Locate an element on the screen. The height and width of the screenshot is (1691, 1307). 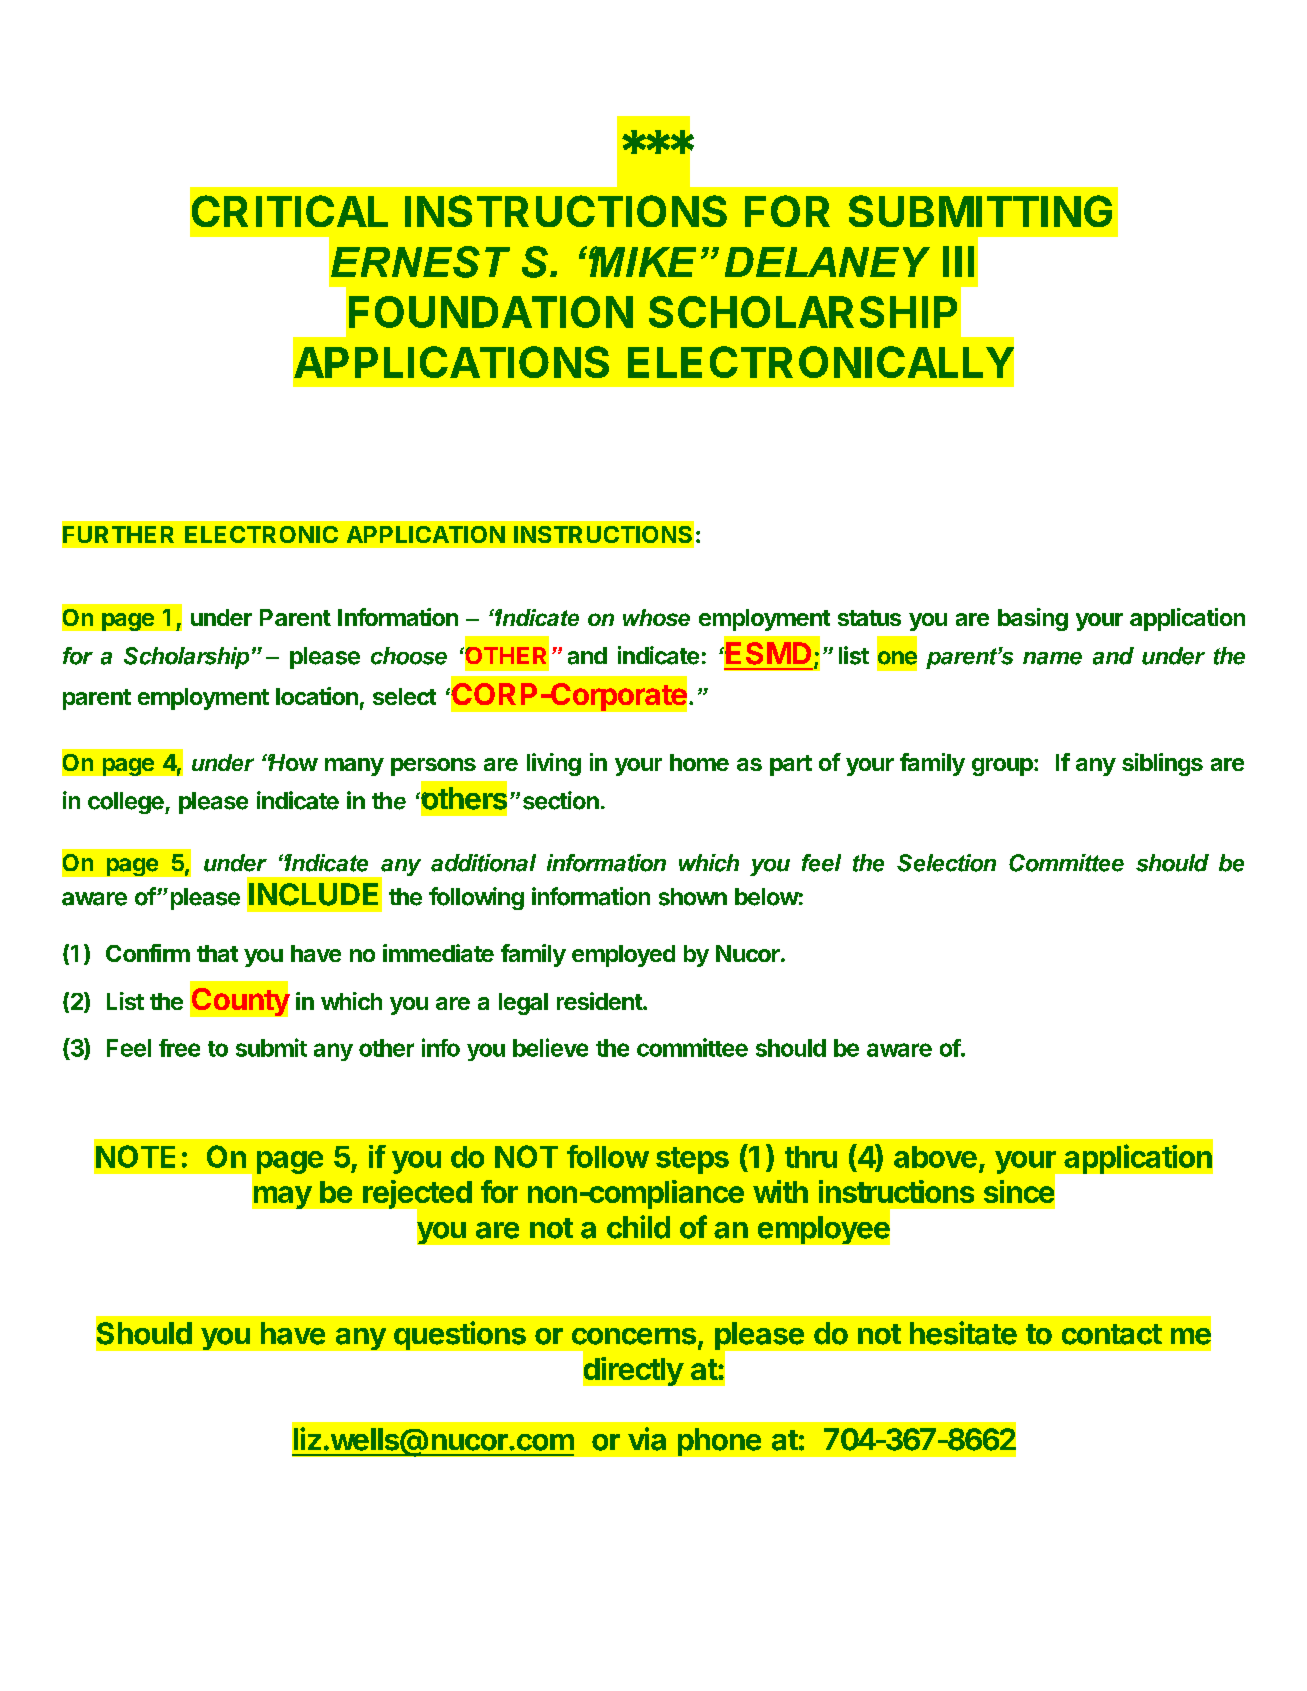
MIKE is located at coordinates (642, 261).
